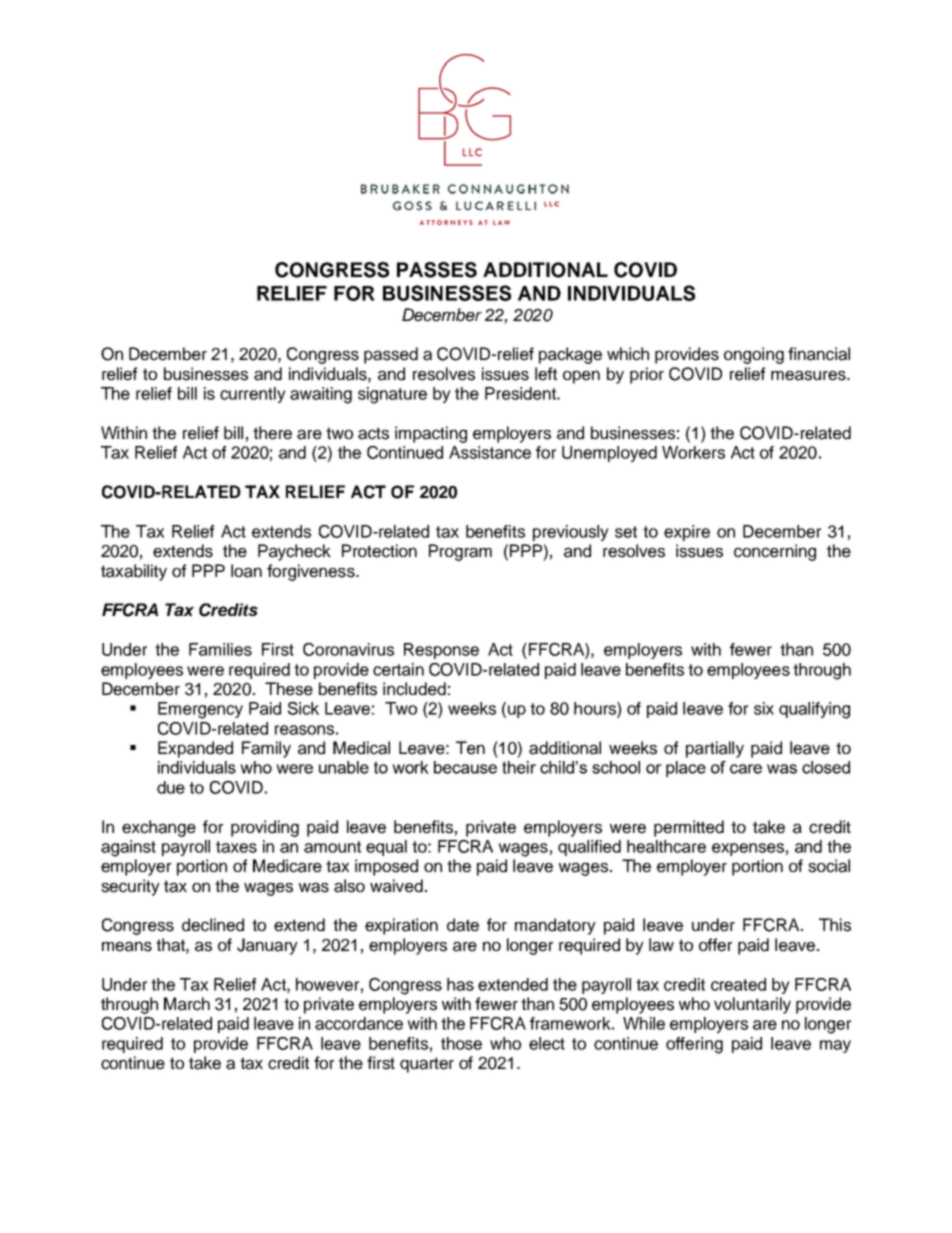  What do you see at coordinates (253, 395) in the document?
I see `currently` at bounding box center [253, 395].
